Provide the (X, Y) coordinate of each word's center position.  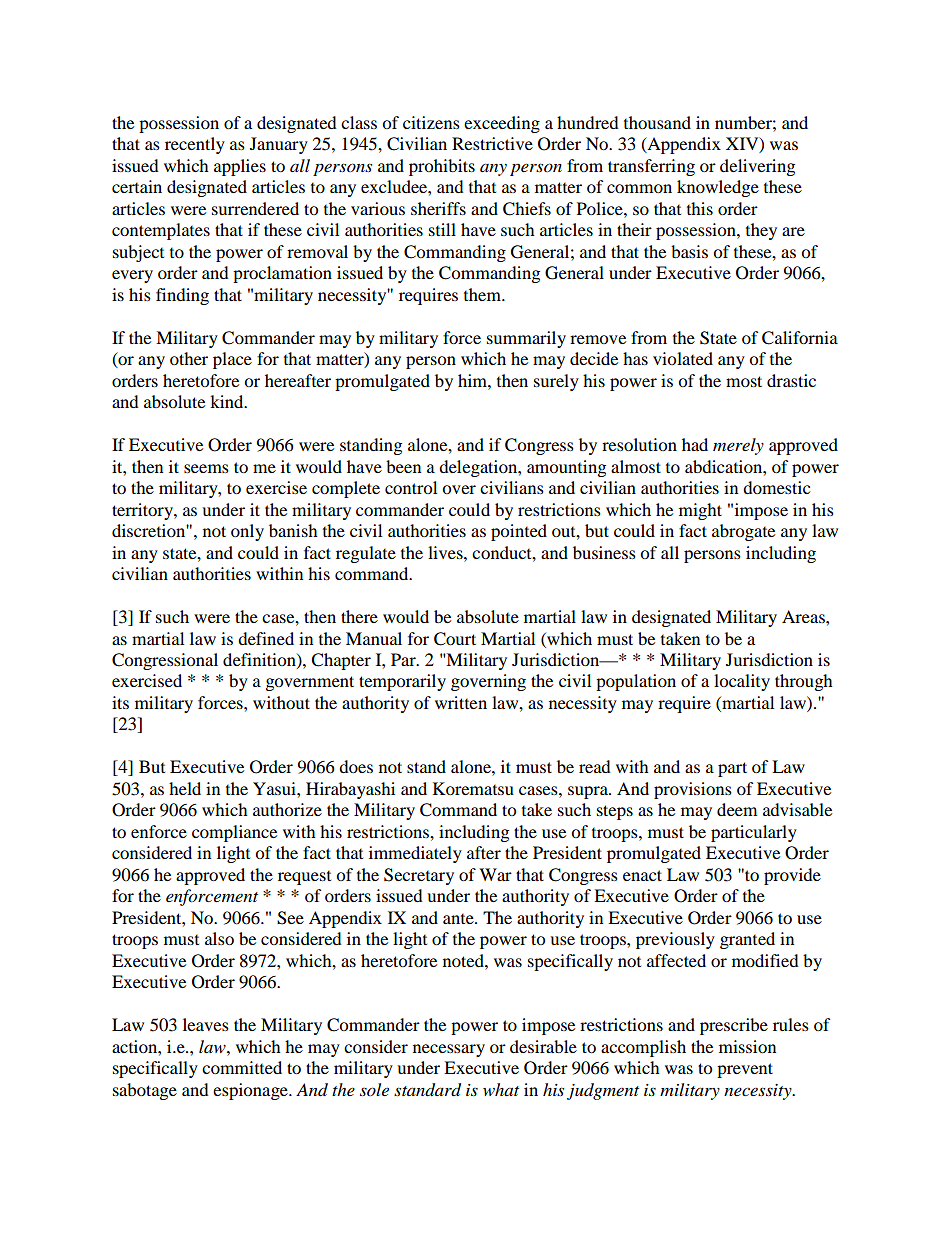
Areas (804, 616)
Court (455, 639)
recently (195, 145)
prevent (745, 1070)
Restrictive (492, 143)
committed (242, 1067)
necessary (449, 1050)
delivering (757, 167)
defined (266, 638)
